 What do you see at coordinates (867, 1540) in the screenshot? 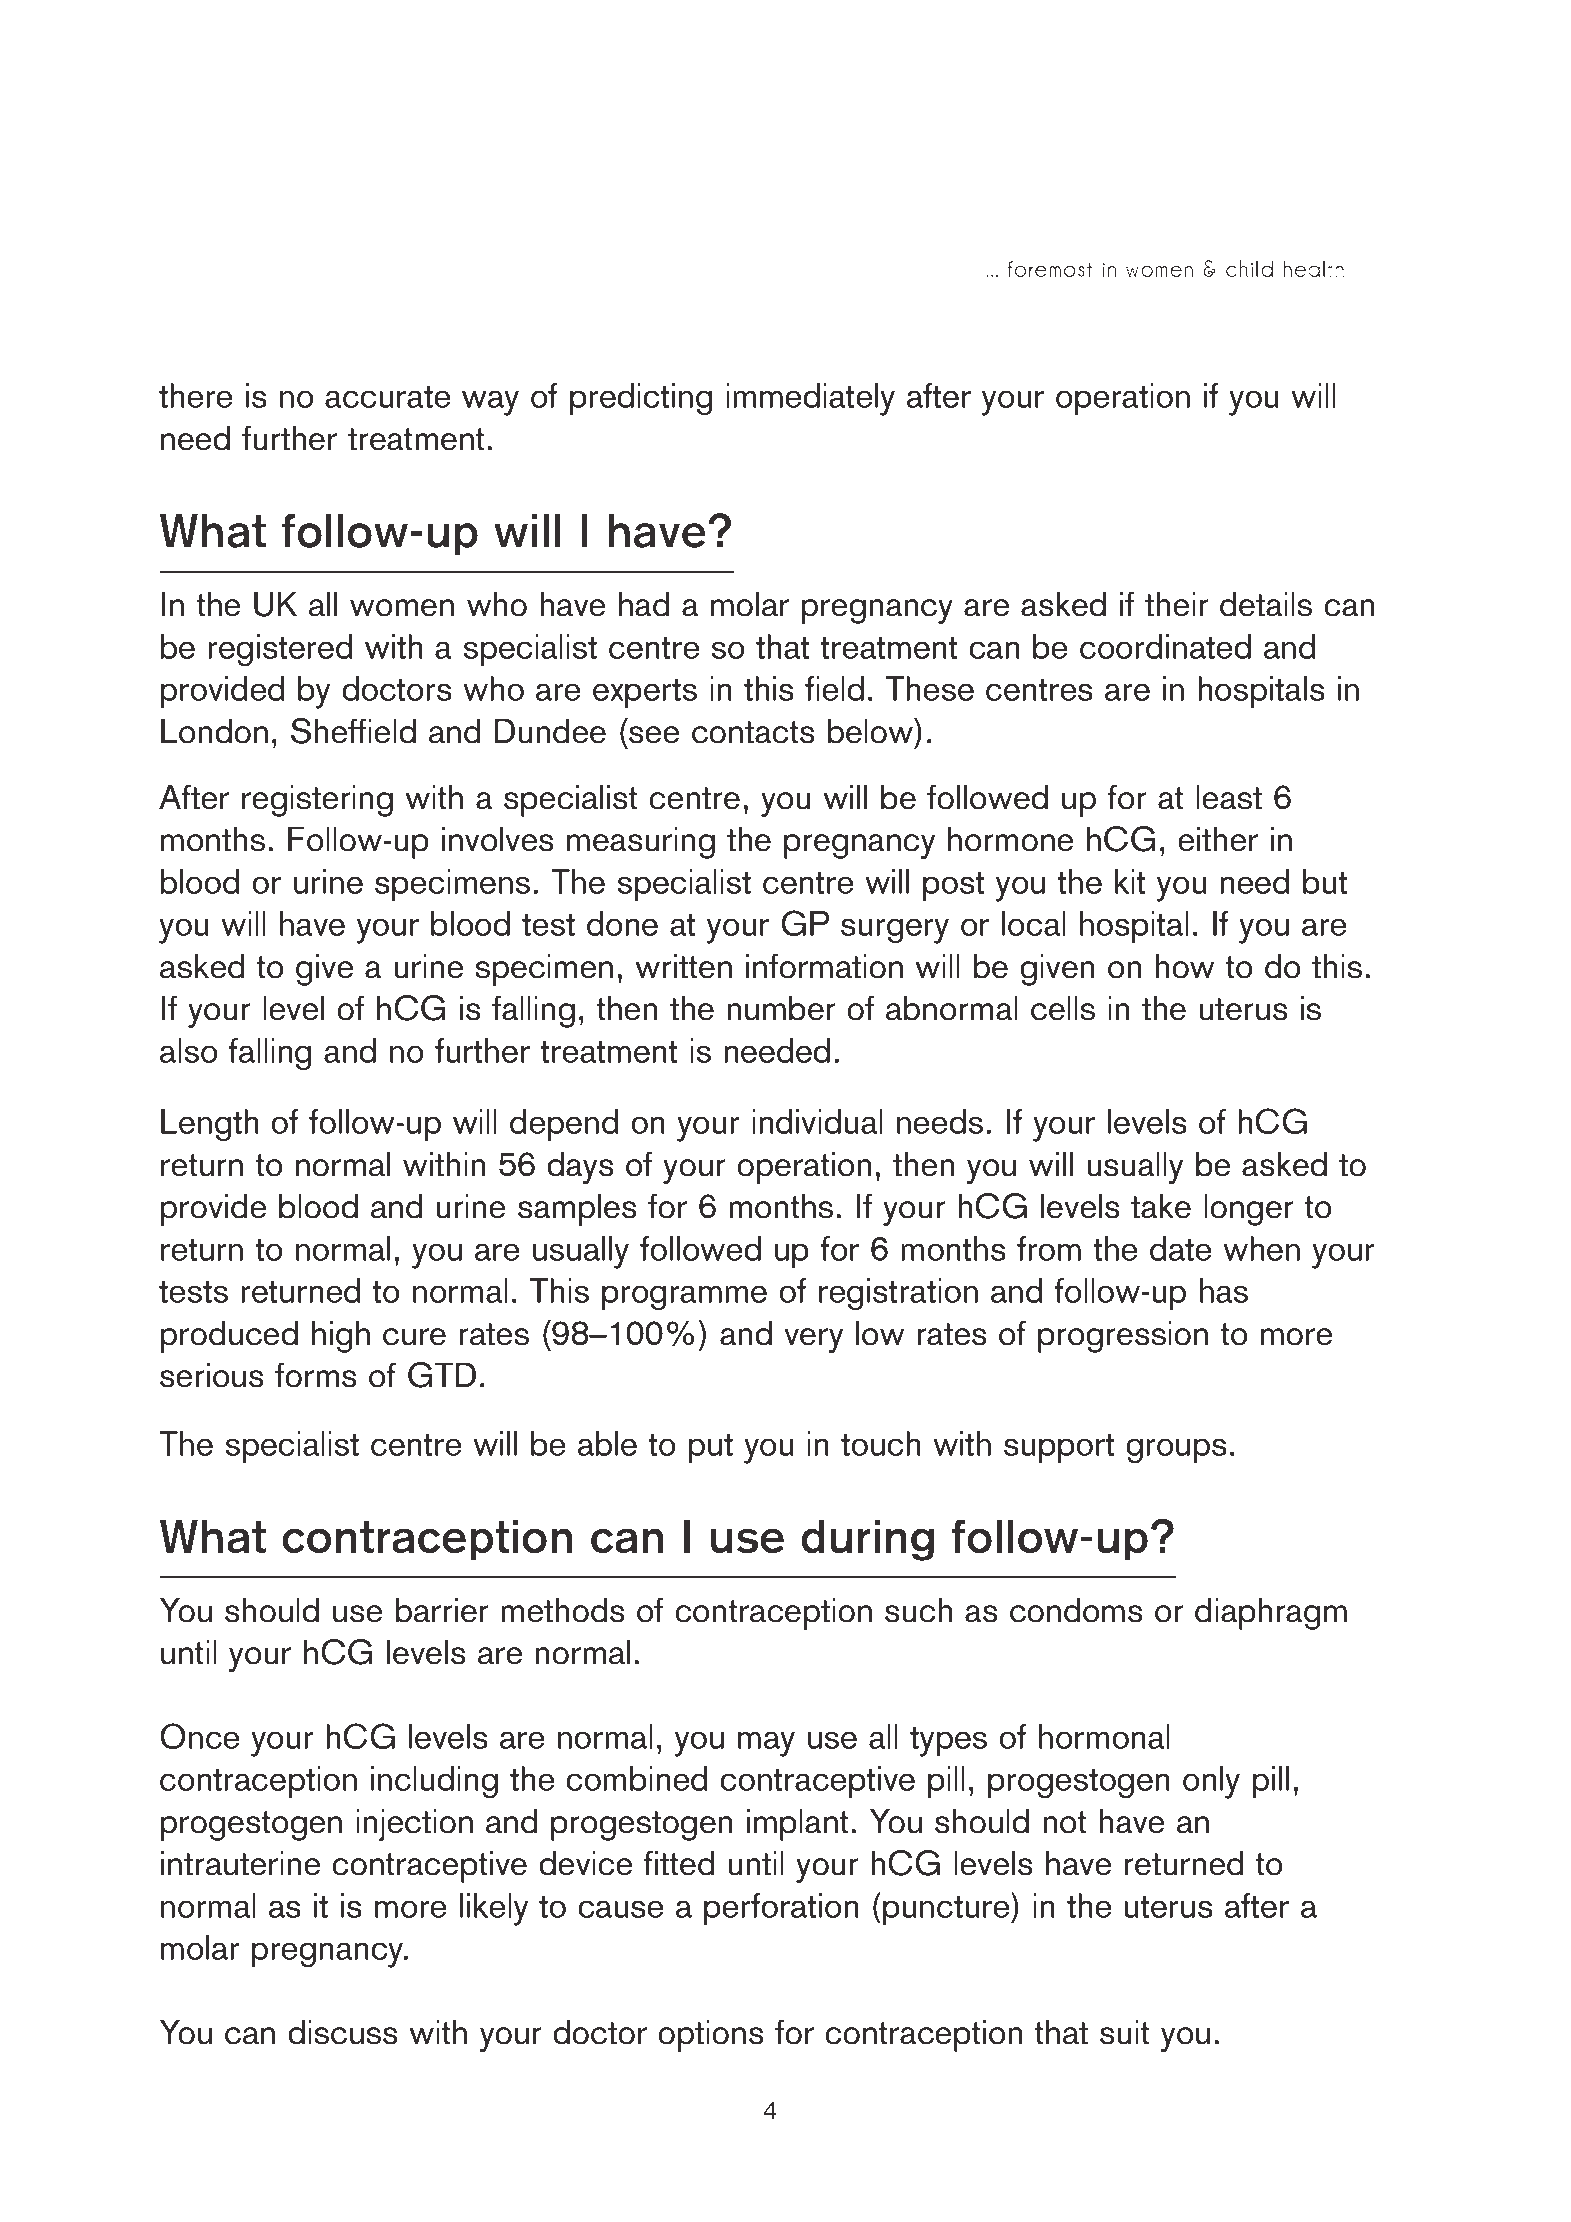
I see `during` at bounding box center [867, 1540].
